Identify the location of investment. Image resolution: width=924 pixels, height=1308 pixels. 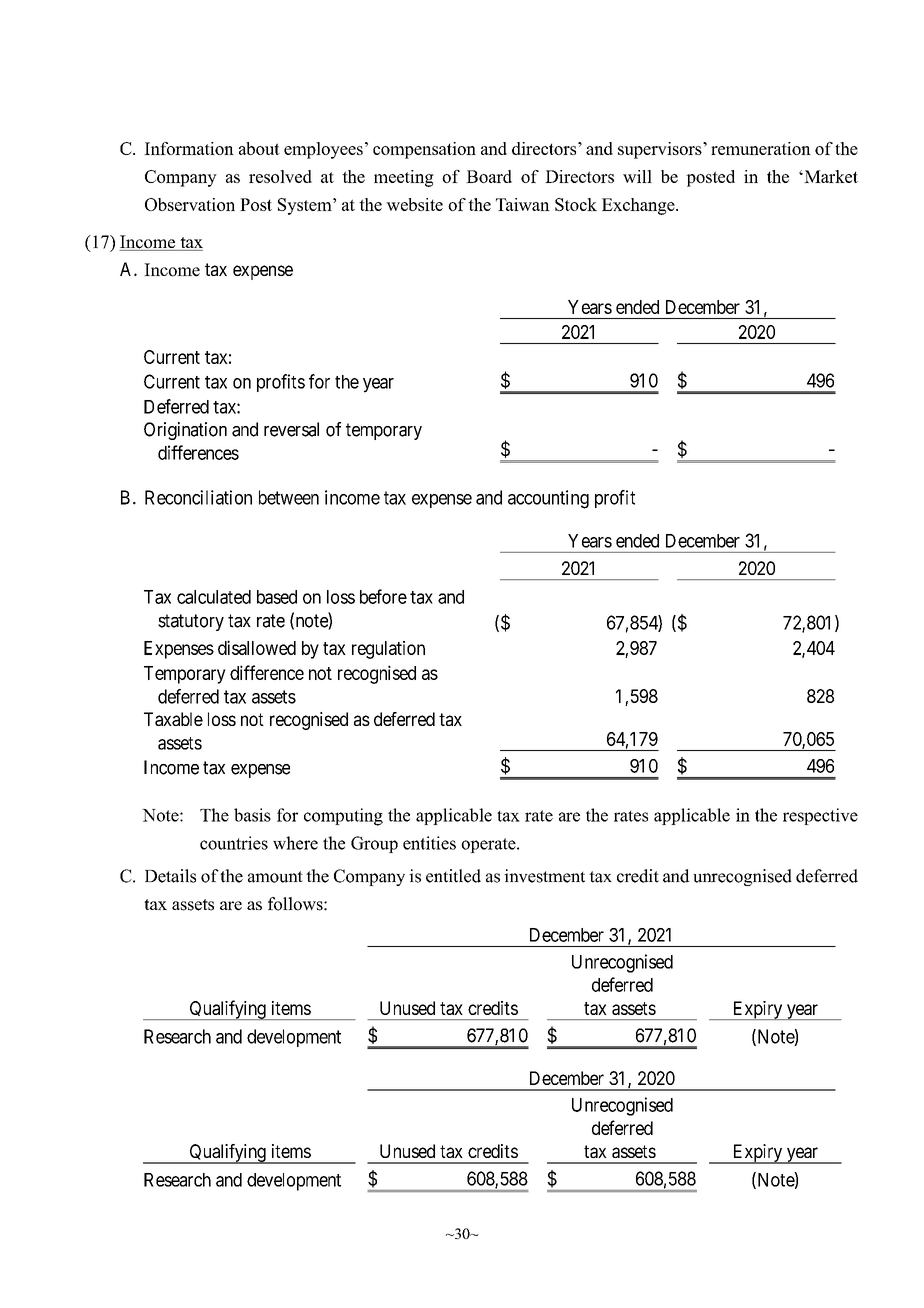
(544, 876).
